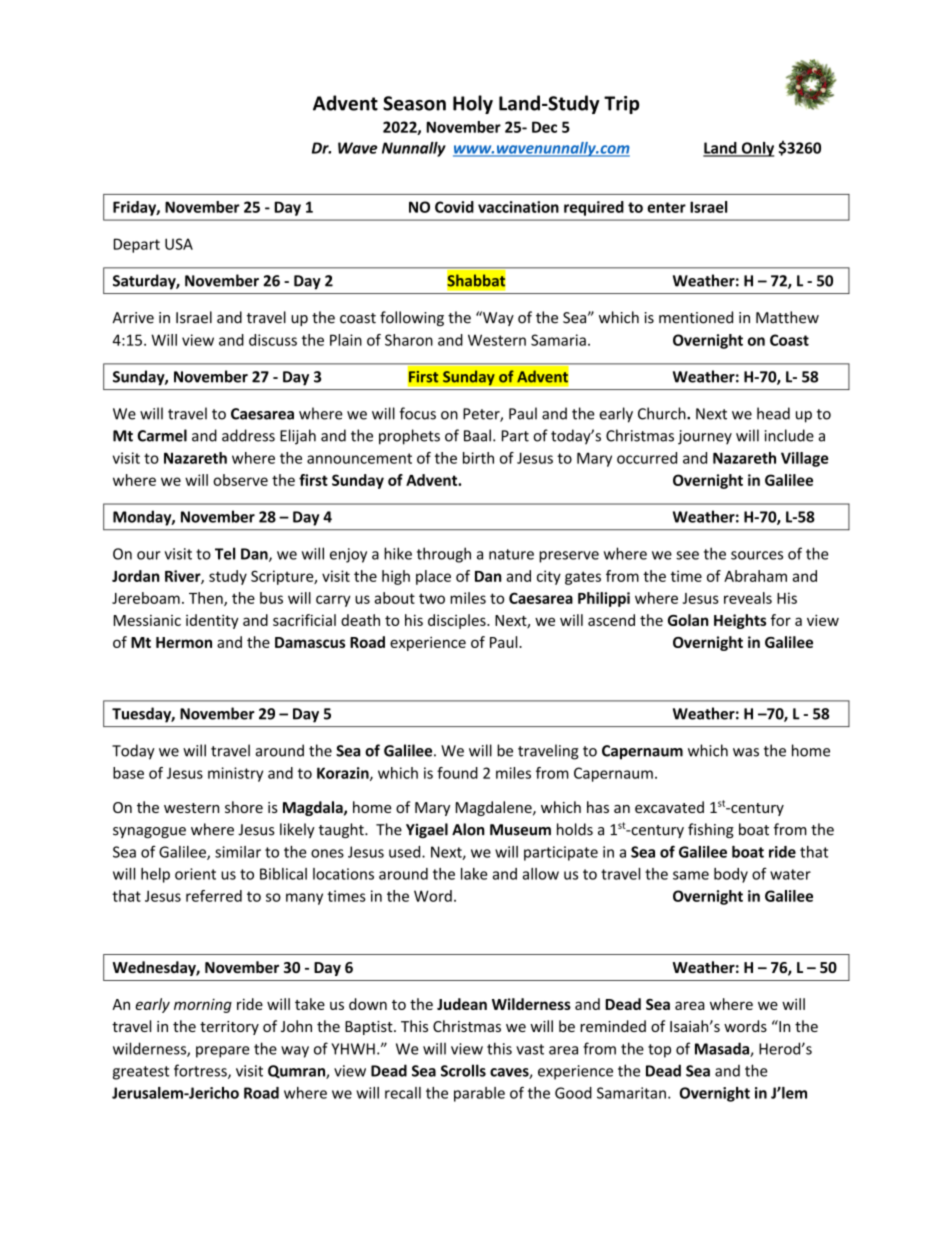  I want to click on Holy, so click(473, 104).
